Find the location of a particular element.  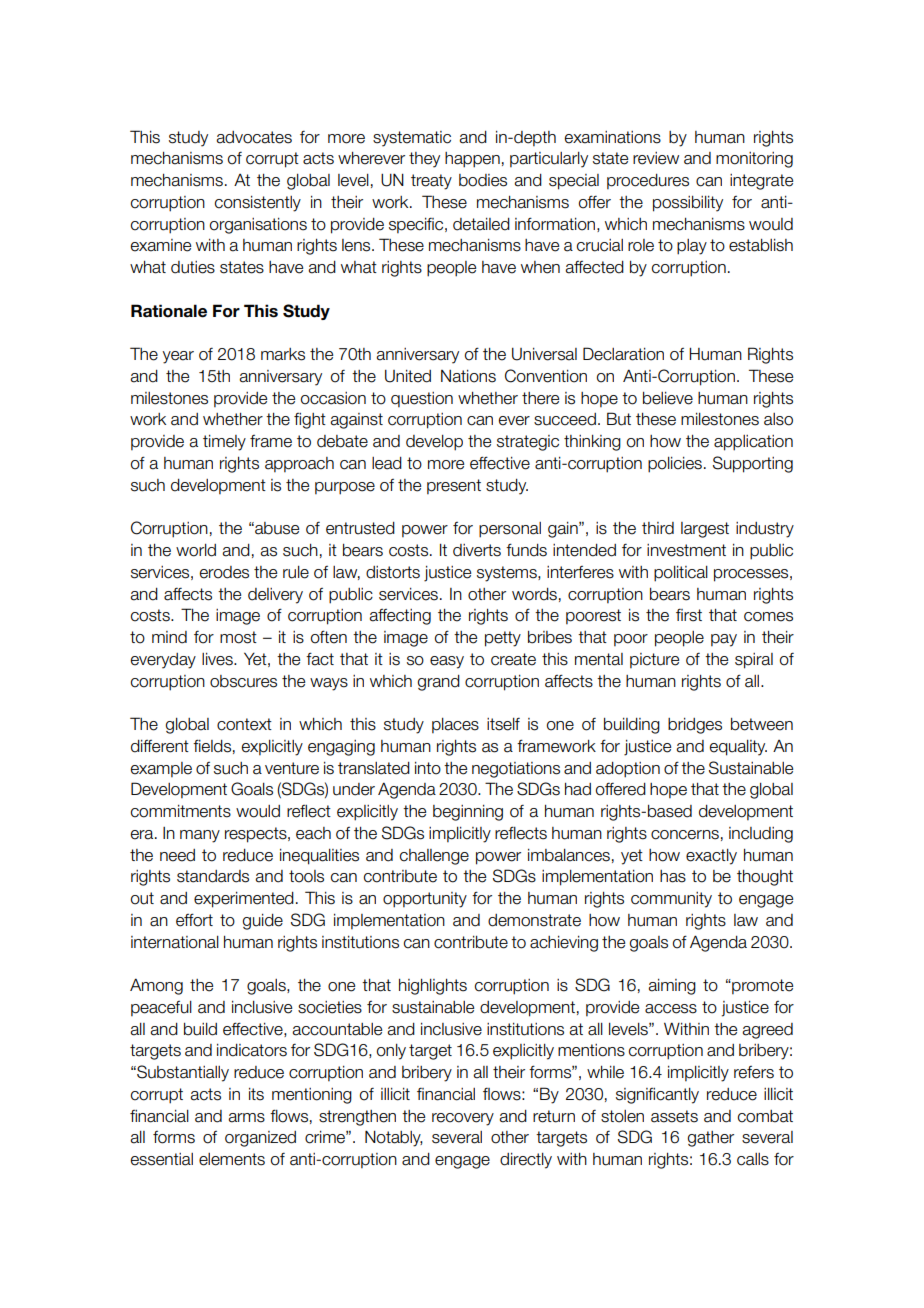

happen is located at coordinates (472, 160).
